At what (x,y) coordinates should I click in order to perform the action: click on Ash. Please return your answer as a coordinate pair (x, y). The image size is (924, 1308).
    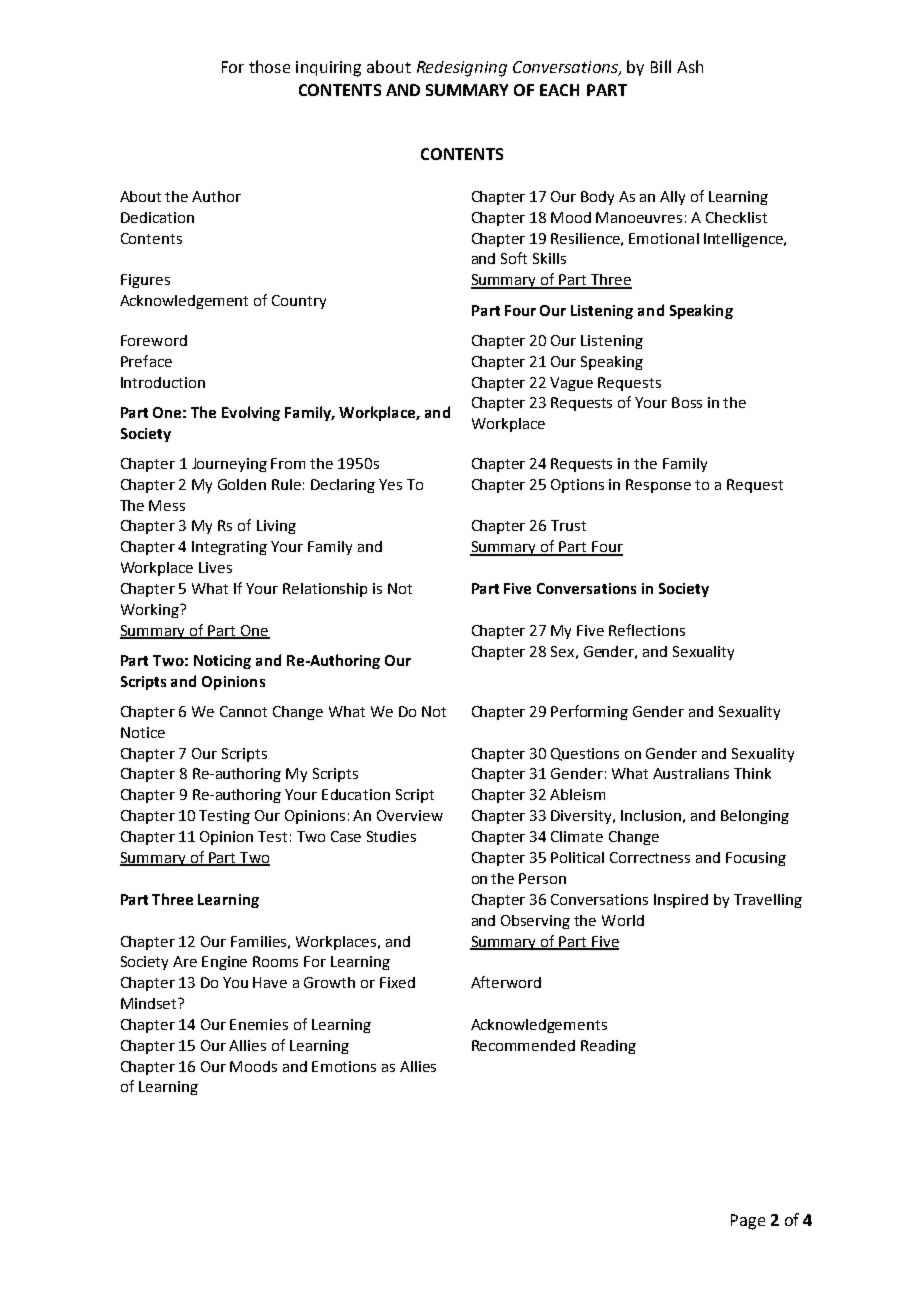
    Looking at the image, I should click on (690, 66).
